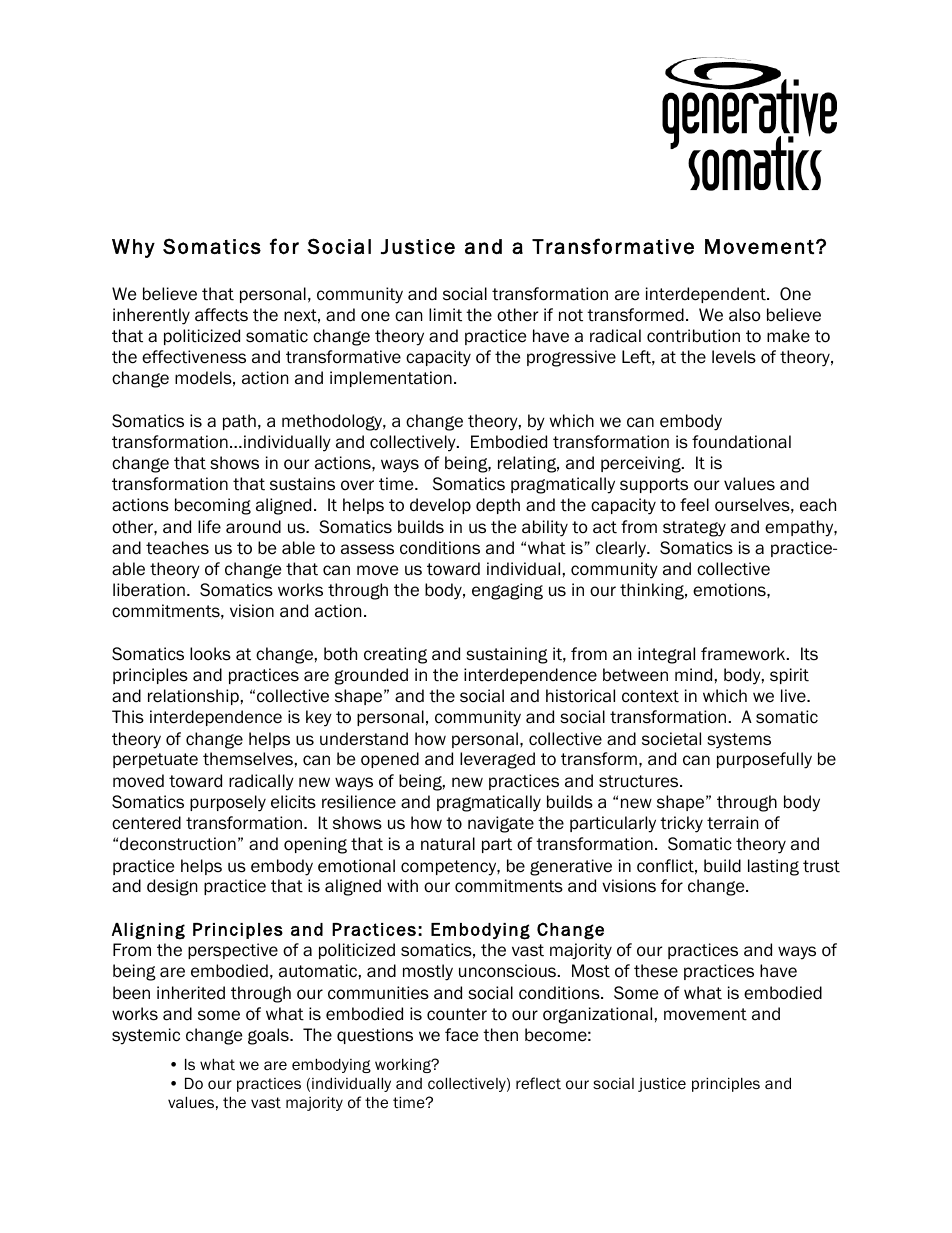 The width and height of the page is (952, 1233). What do you see at coordinates (445, 315) in the page?
I see `limit` at bounding box center [445, 315].
